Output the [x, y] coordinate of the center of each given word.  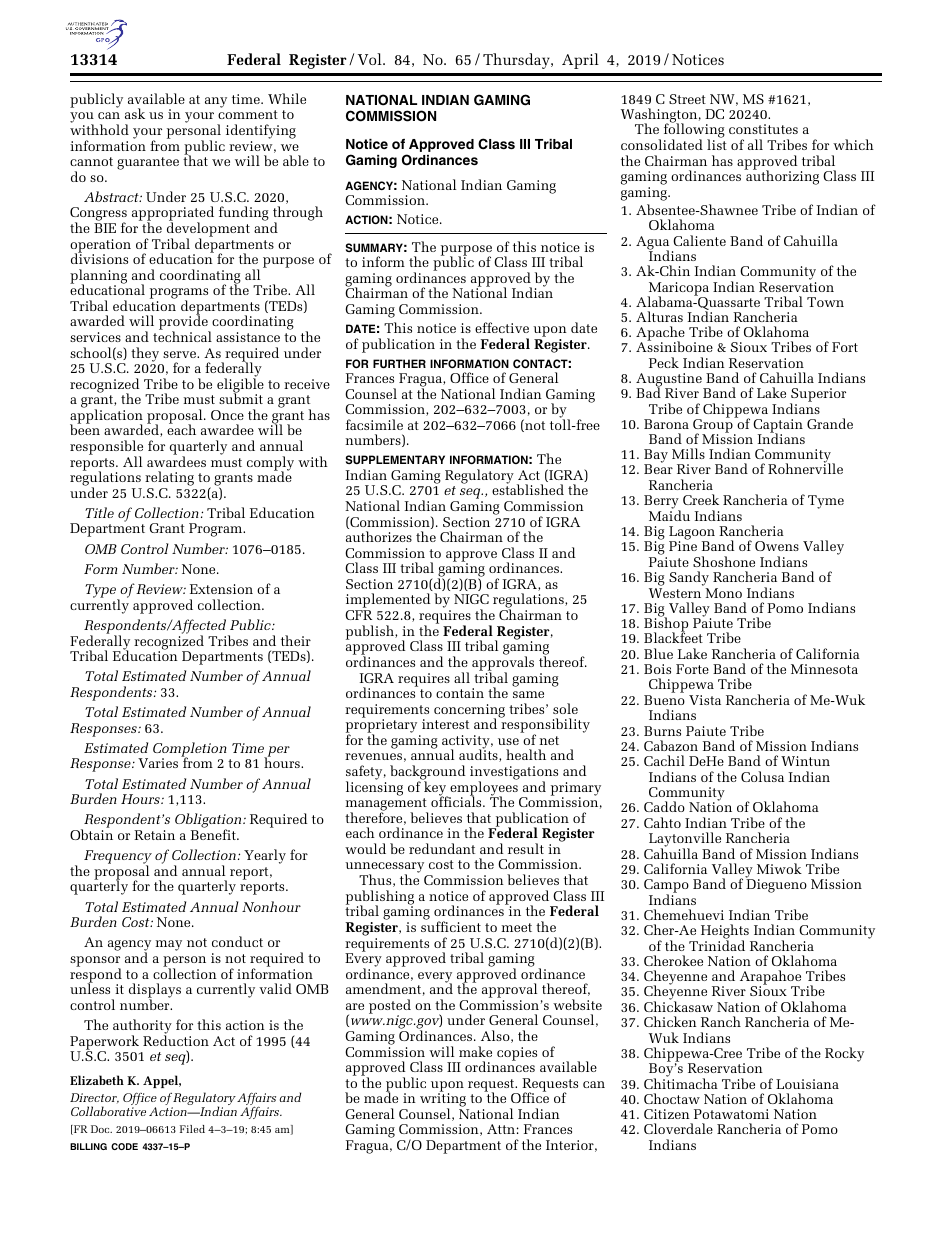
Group [714, 426]
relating [169, 480]
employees [483, 788]
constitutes [763, 129]
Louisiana [807, 1084]
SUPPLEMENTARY [395, 459]
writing [444, 1100]
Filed [192, 1129]
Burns [662, 731]
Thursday [517, 61]
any [216, 102]
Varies [158, 763]
